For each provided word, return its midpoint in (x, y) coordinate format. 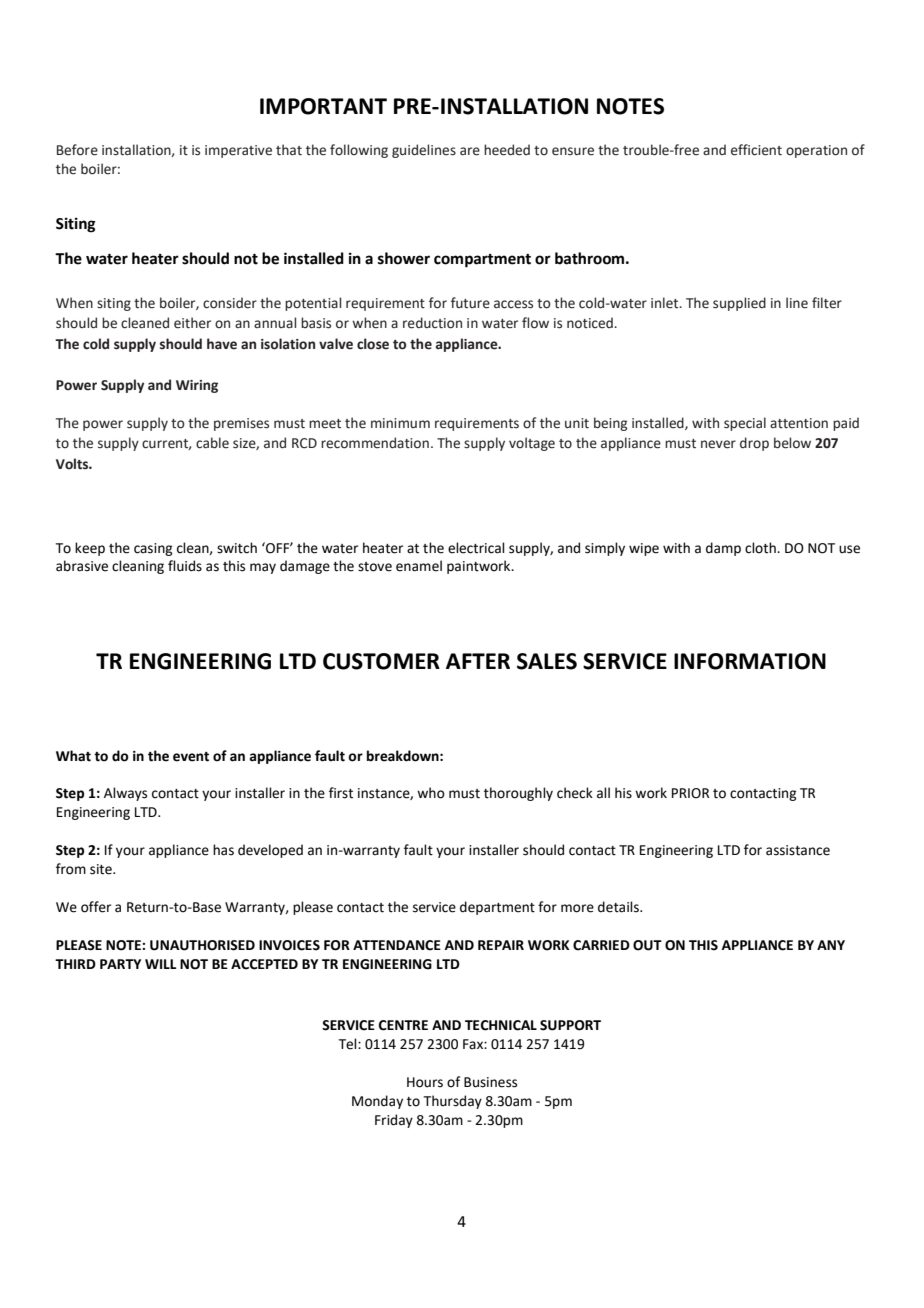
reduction (432, 323)
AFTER (478, 661)
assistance (798, 850)
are (470, 151)
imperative (238, 151)
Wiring (197, 386)
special (745, 424)
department (497, 908)
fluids (185, 566)
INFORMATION (750, 661)
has (223, 850)
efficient (756, 150)
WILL (160, 964)
